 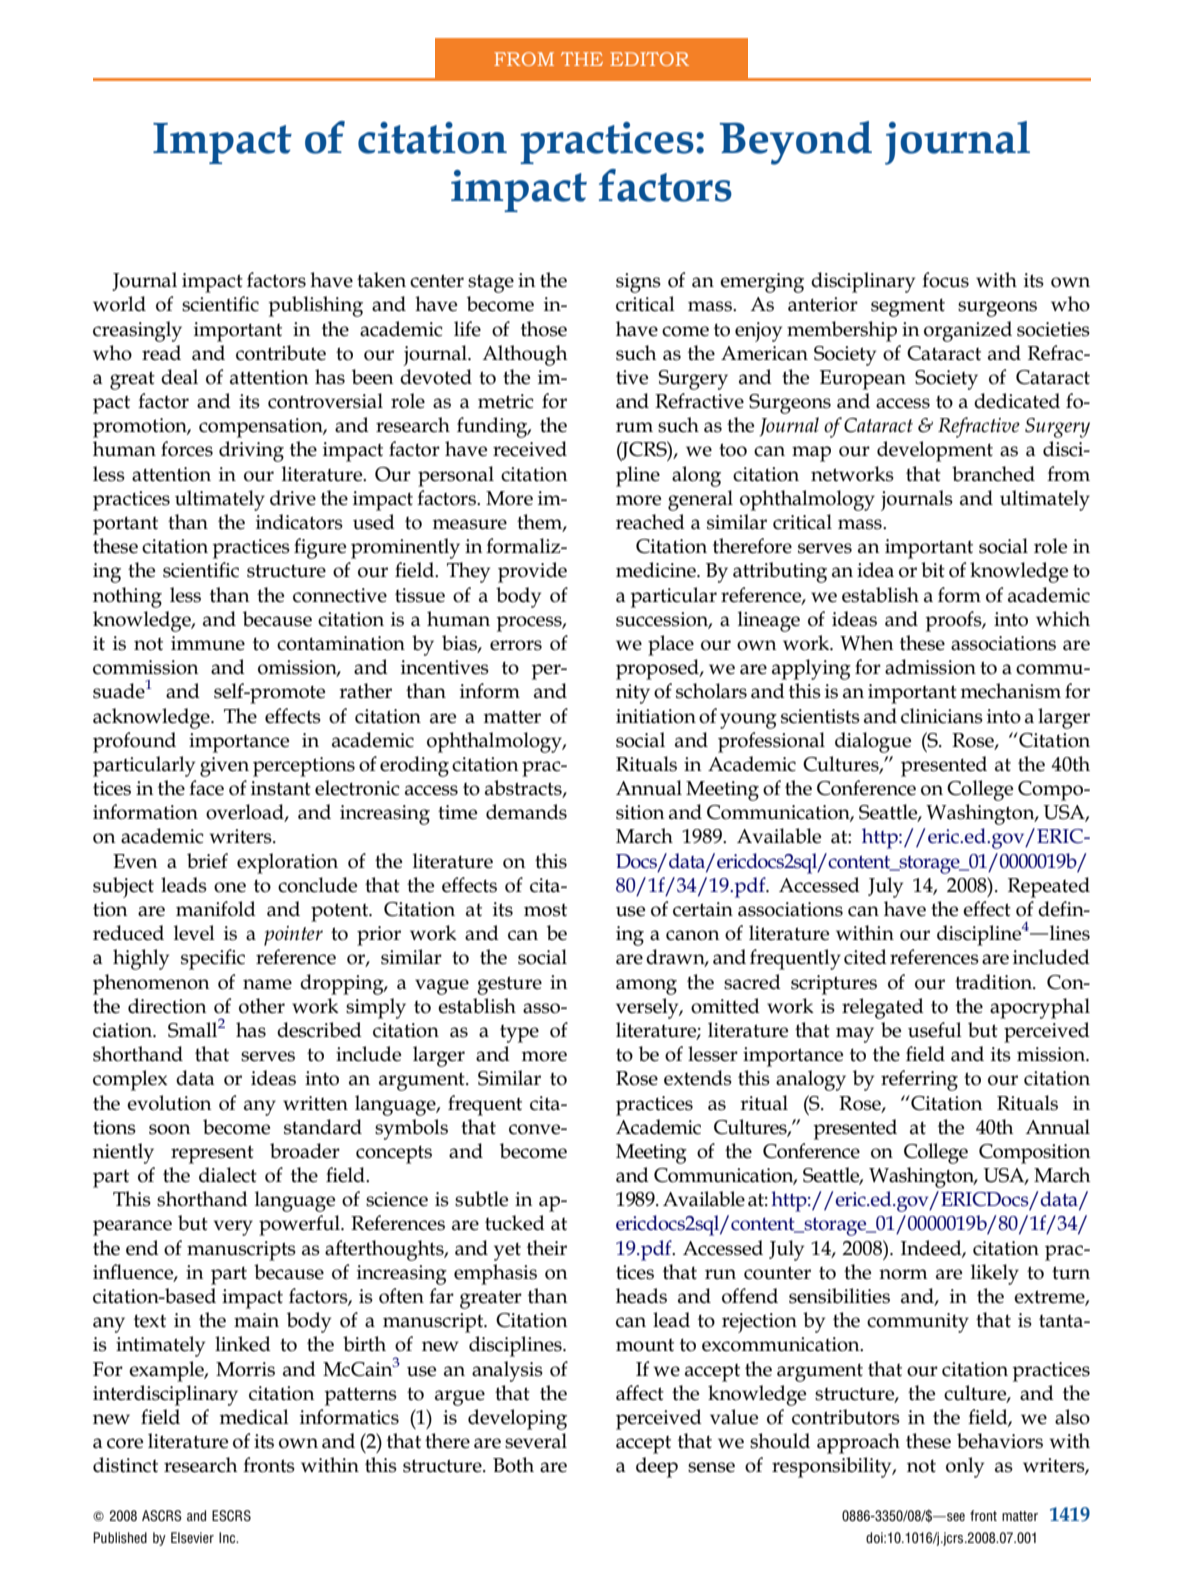 I want to click on only, so click(x=965, y=1467).
